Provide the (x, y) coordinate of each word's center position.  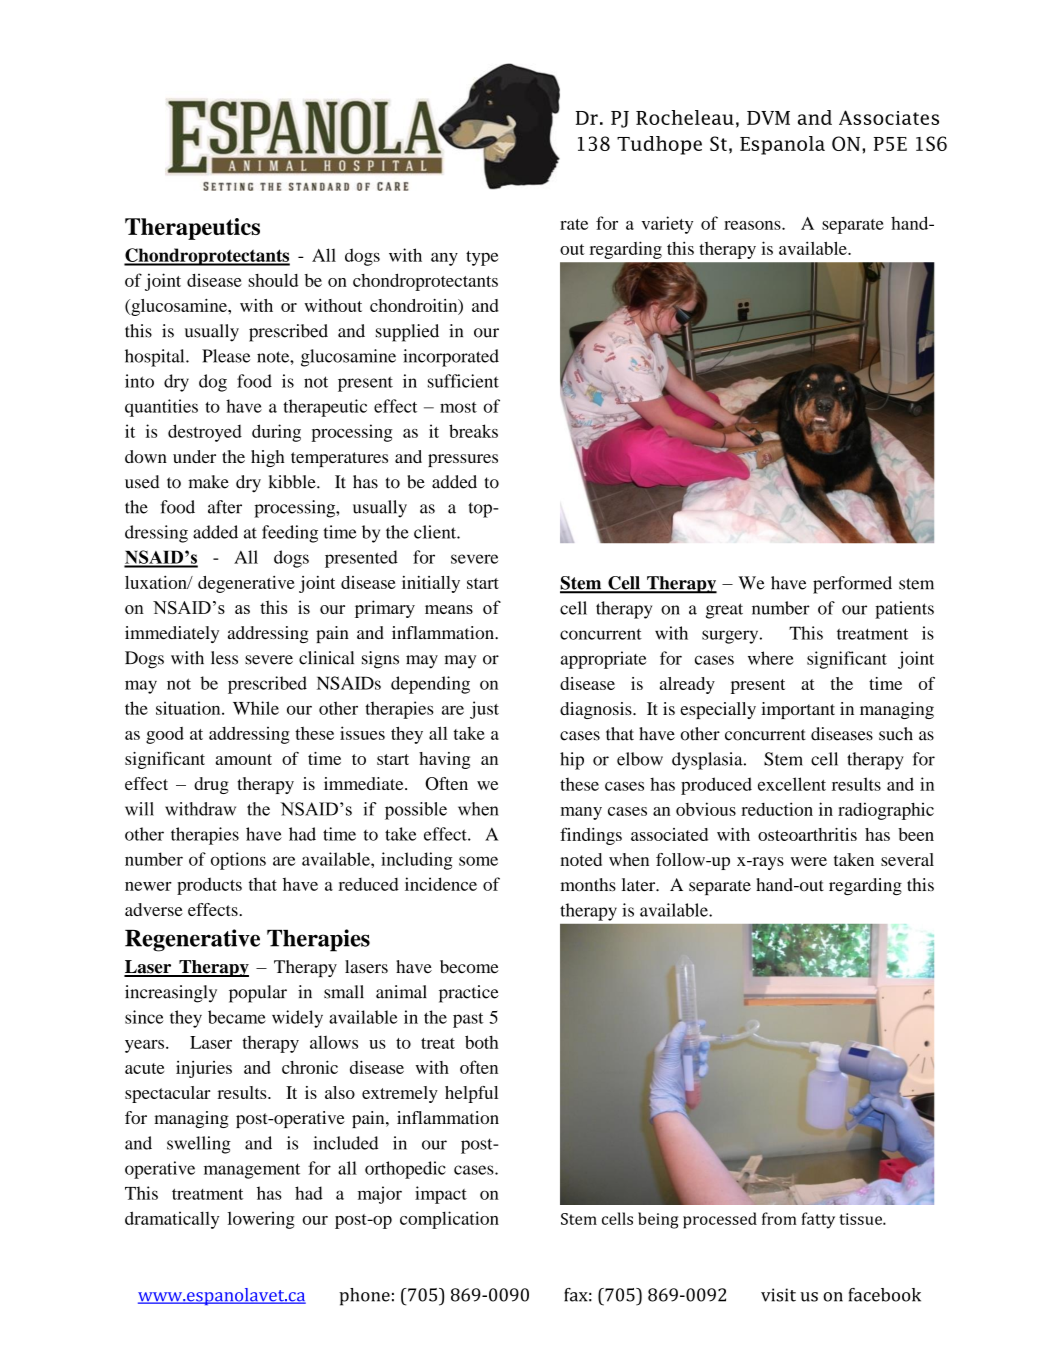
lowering (261, 1220)
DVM (768, 118)
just (484, 710)
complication (449, 1220)
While (256, 708)
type (482, 258)
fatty (818, 1220)
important (798, 710)
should (273, 280)
